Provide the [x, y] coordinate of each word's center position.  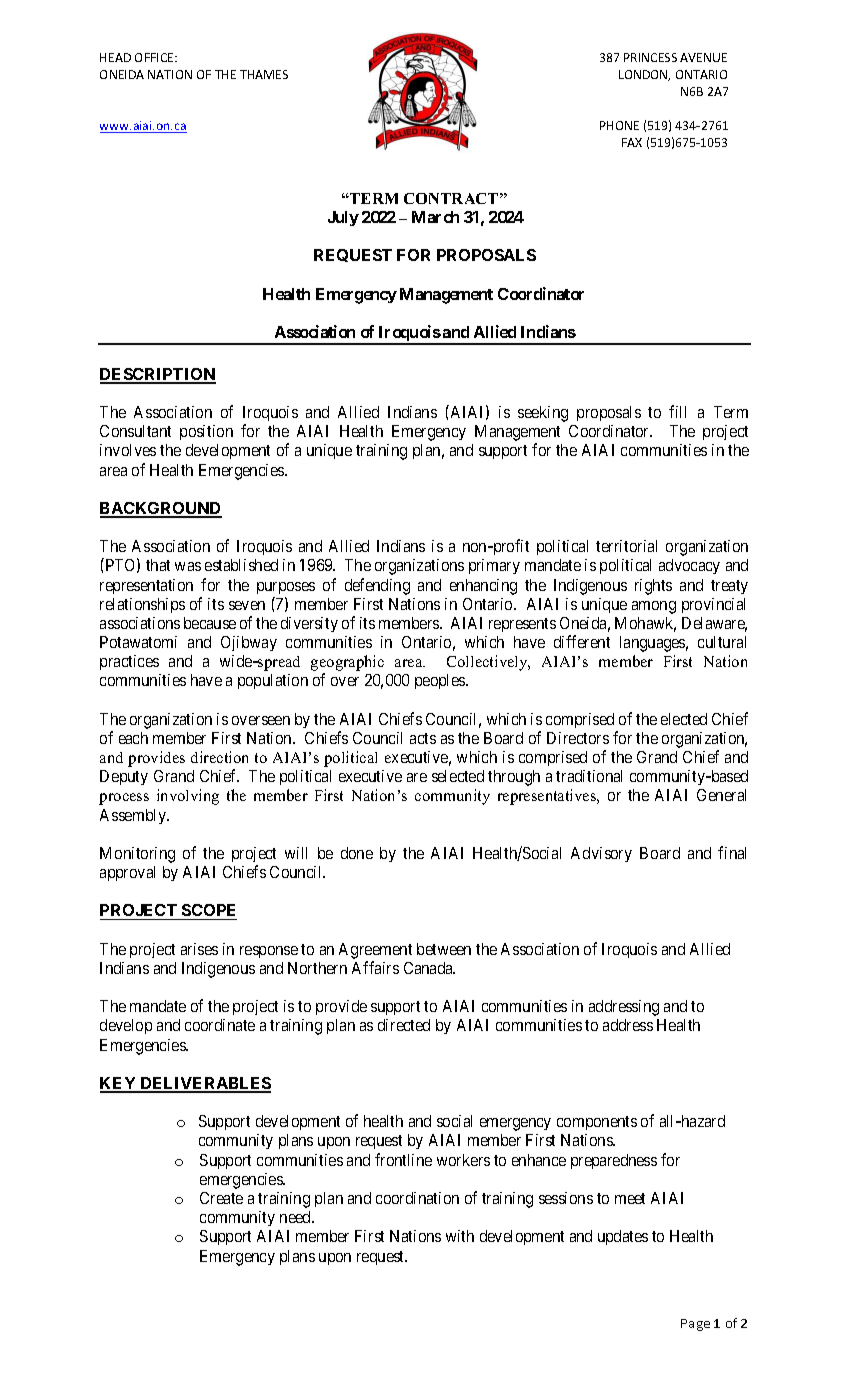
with [460, 1236]
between [444, 949]
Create [221, 1198]
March [435, 217]
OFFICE [155, 57]
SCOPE [208, 912]
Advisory [601, 854]
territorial [626, 546]
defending [377, 586]
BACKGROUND [161, 509]
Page [695, 1325]
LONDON [644, 75]
